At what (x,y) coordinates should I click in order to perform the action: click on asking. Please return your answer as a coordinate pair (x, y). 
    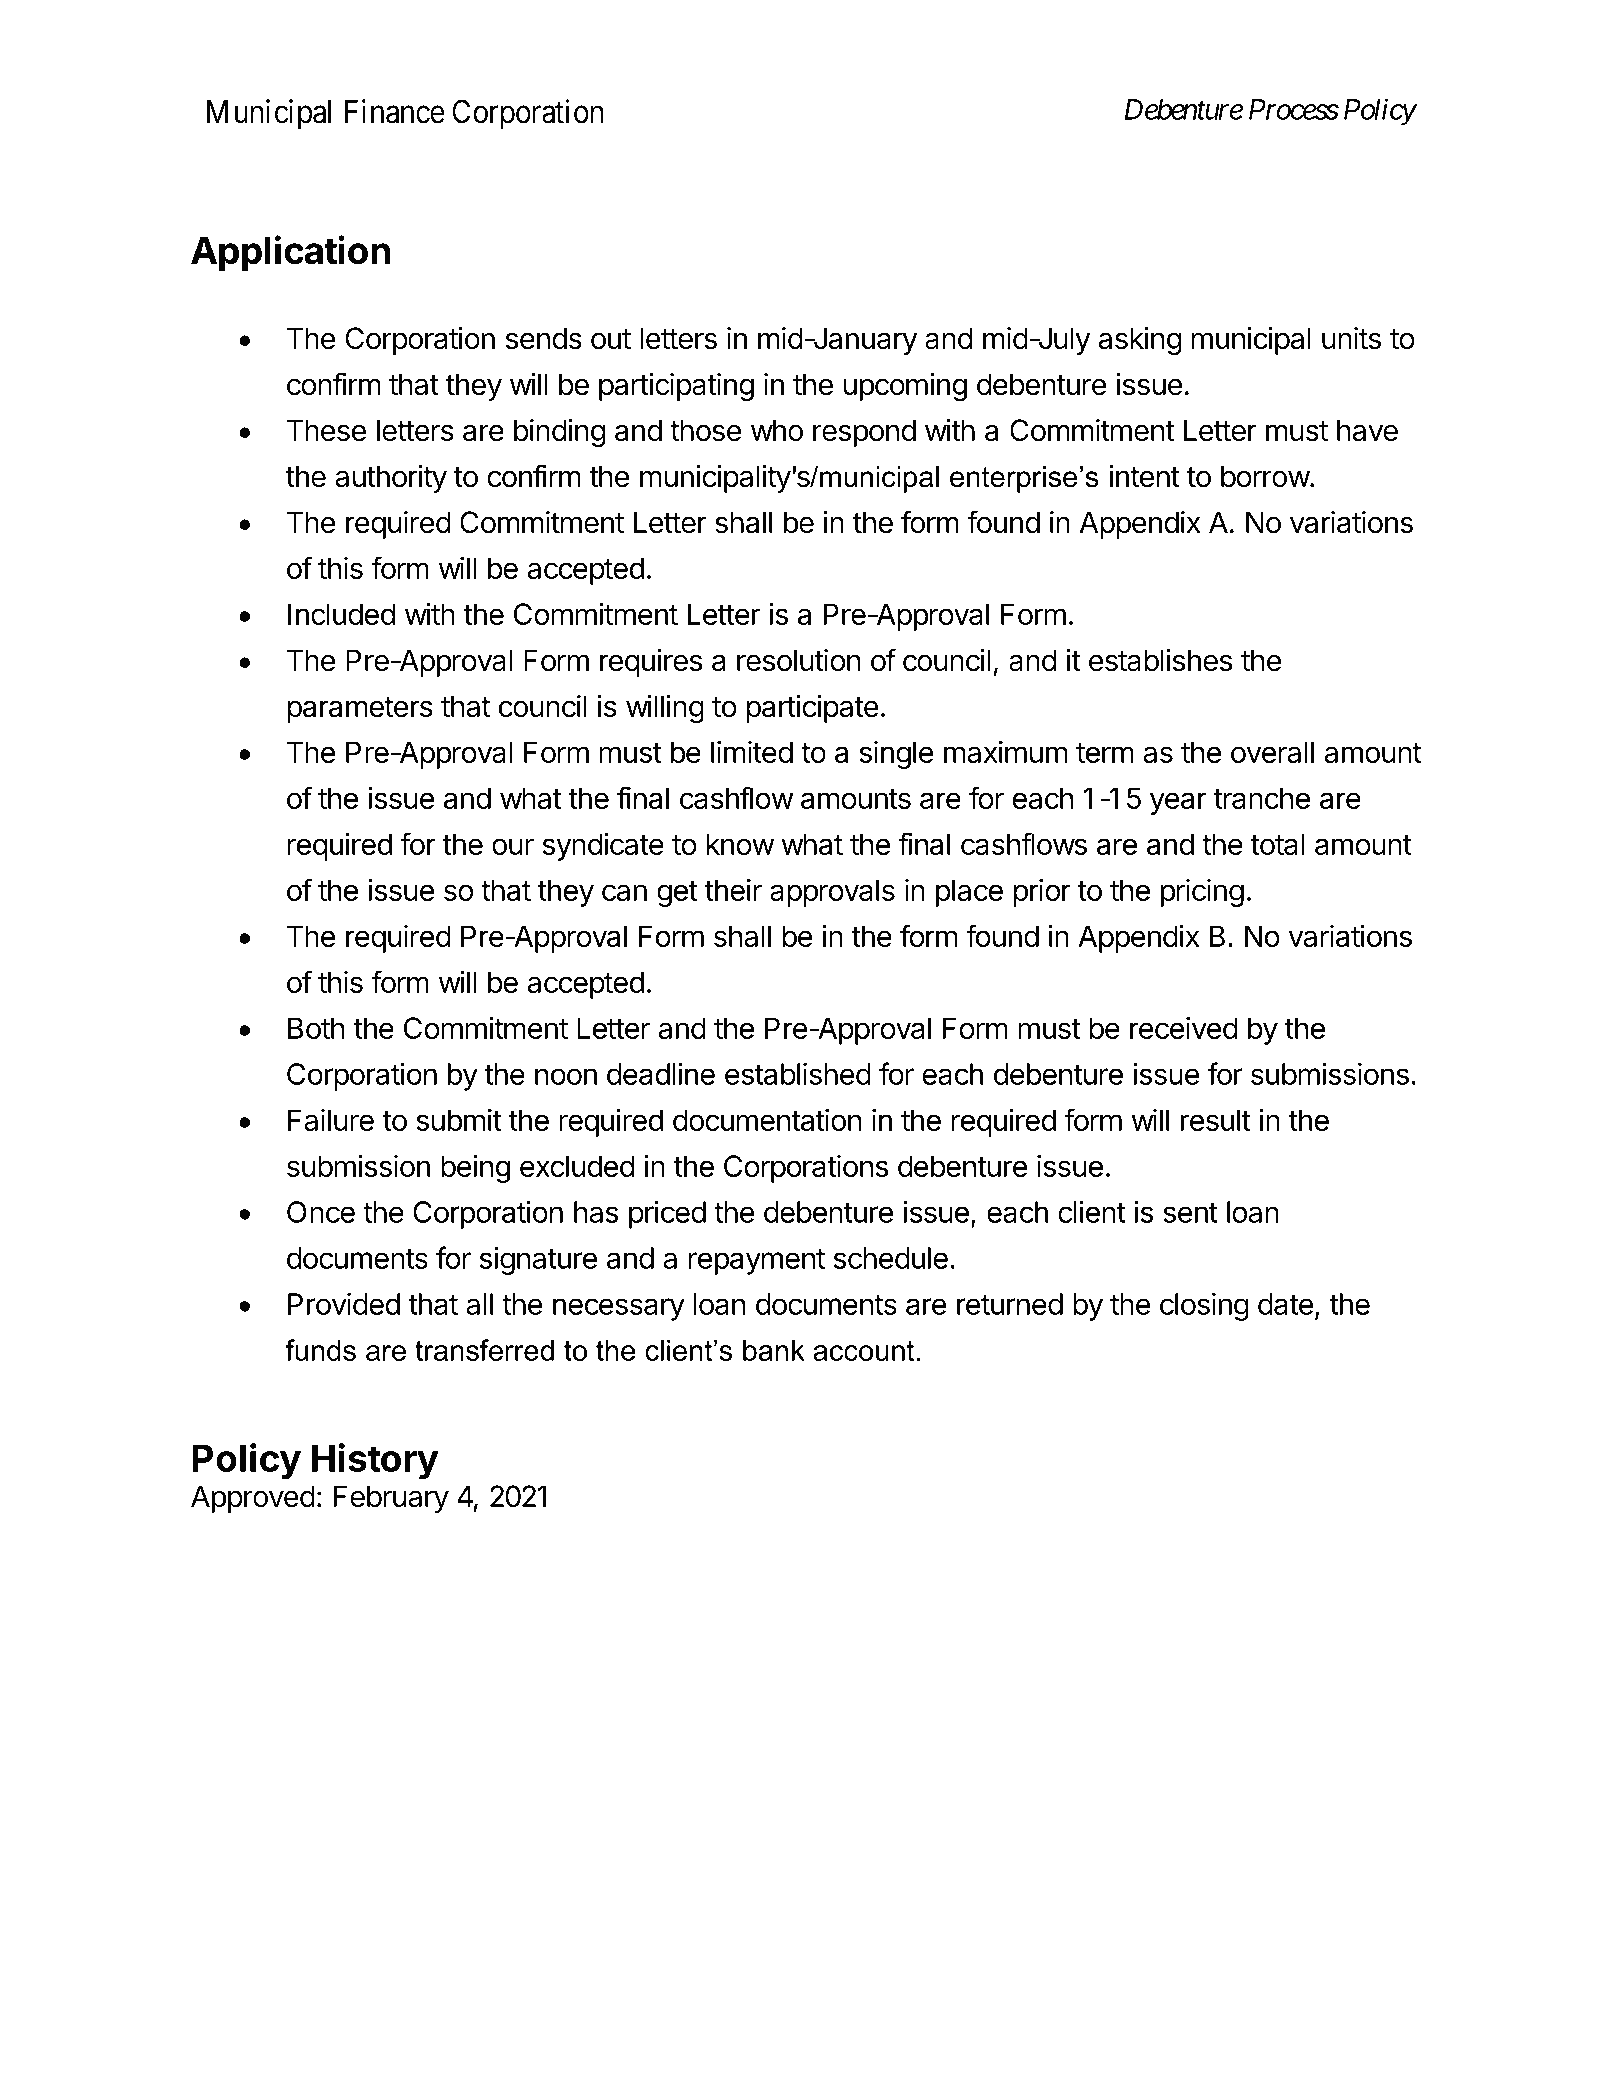
    Looking at the image, I should click on (1139, 341).
